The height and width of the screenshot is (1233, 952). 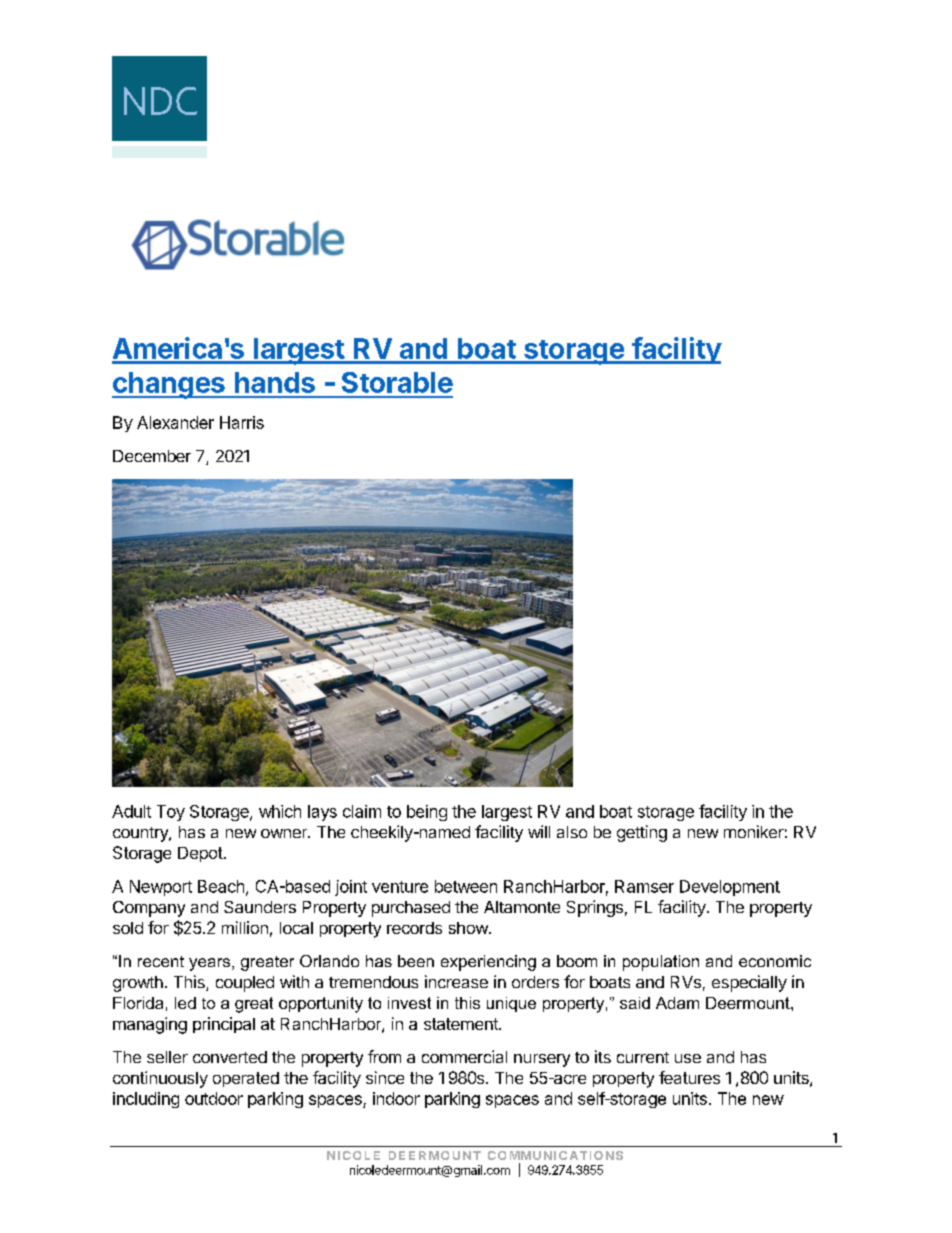 I want to click on December, so click(x=152, y=456).
